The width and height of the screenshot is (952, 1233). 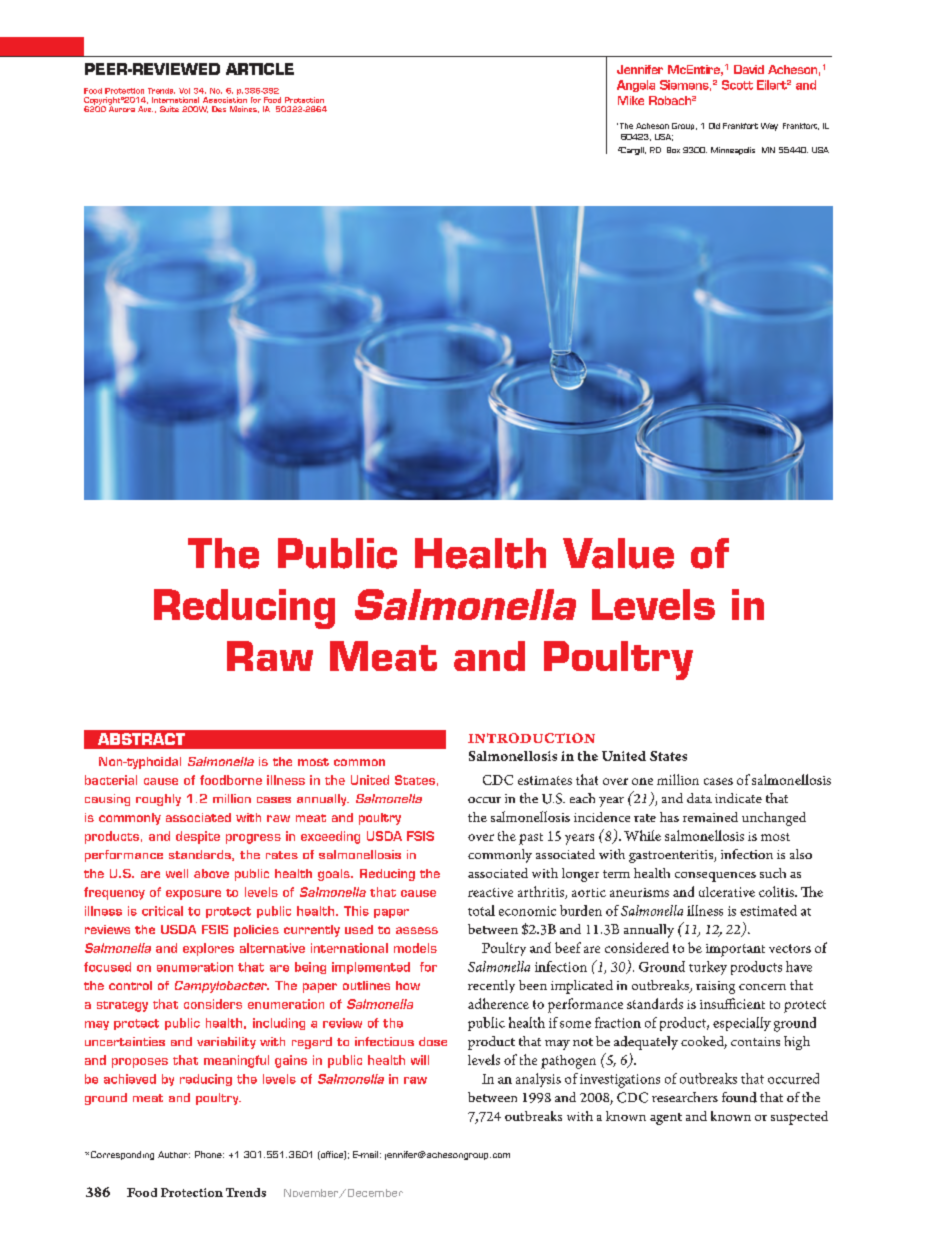 What do you see at coordinates (733, 151) in the screenshot?
I see `Minneapolis` at bounding box center [733, 151].
